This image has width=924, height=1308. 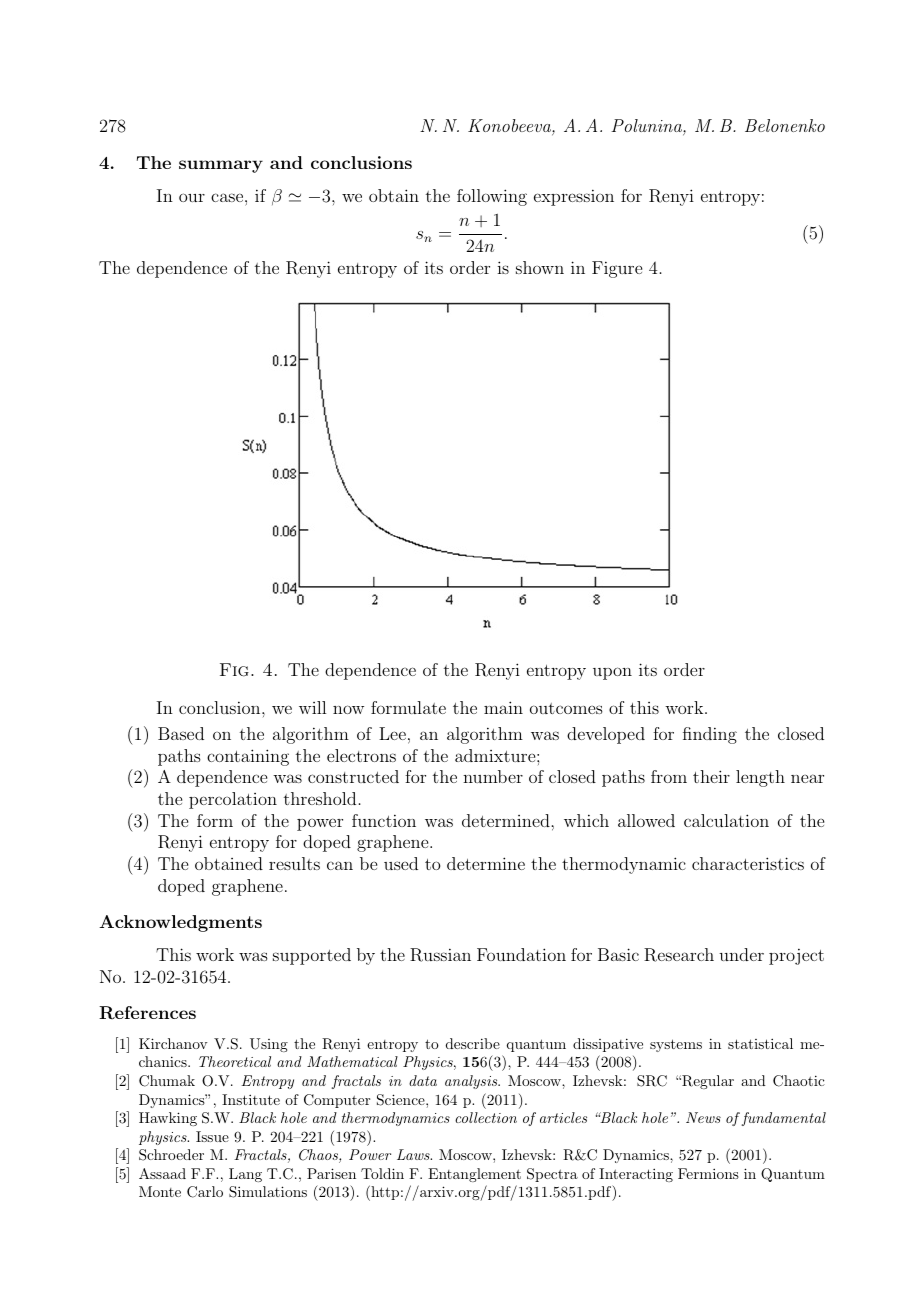 I want to click on will, so click(x=312, y=707).
